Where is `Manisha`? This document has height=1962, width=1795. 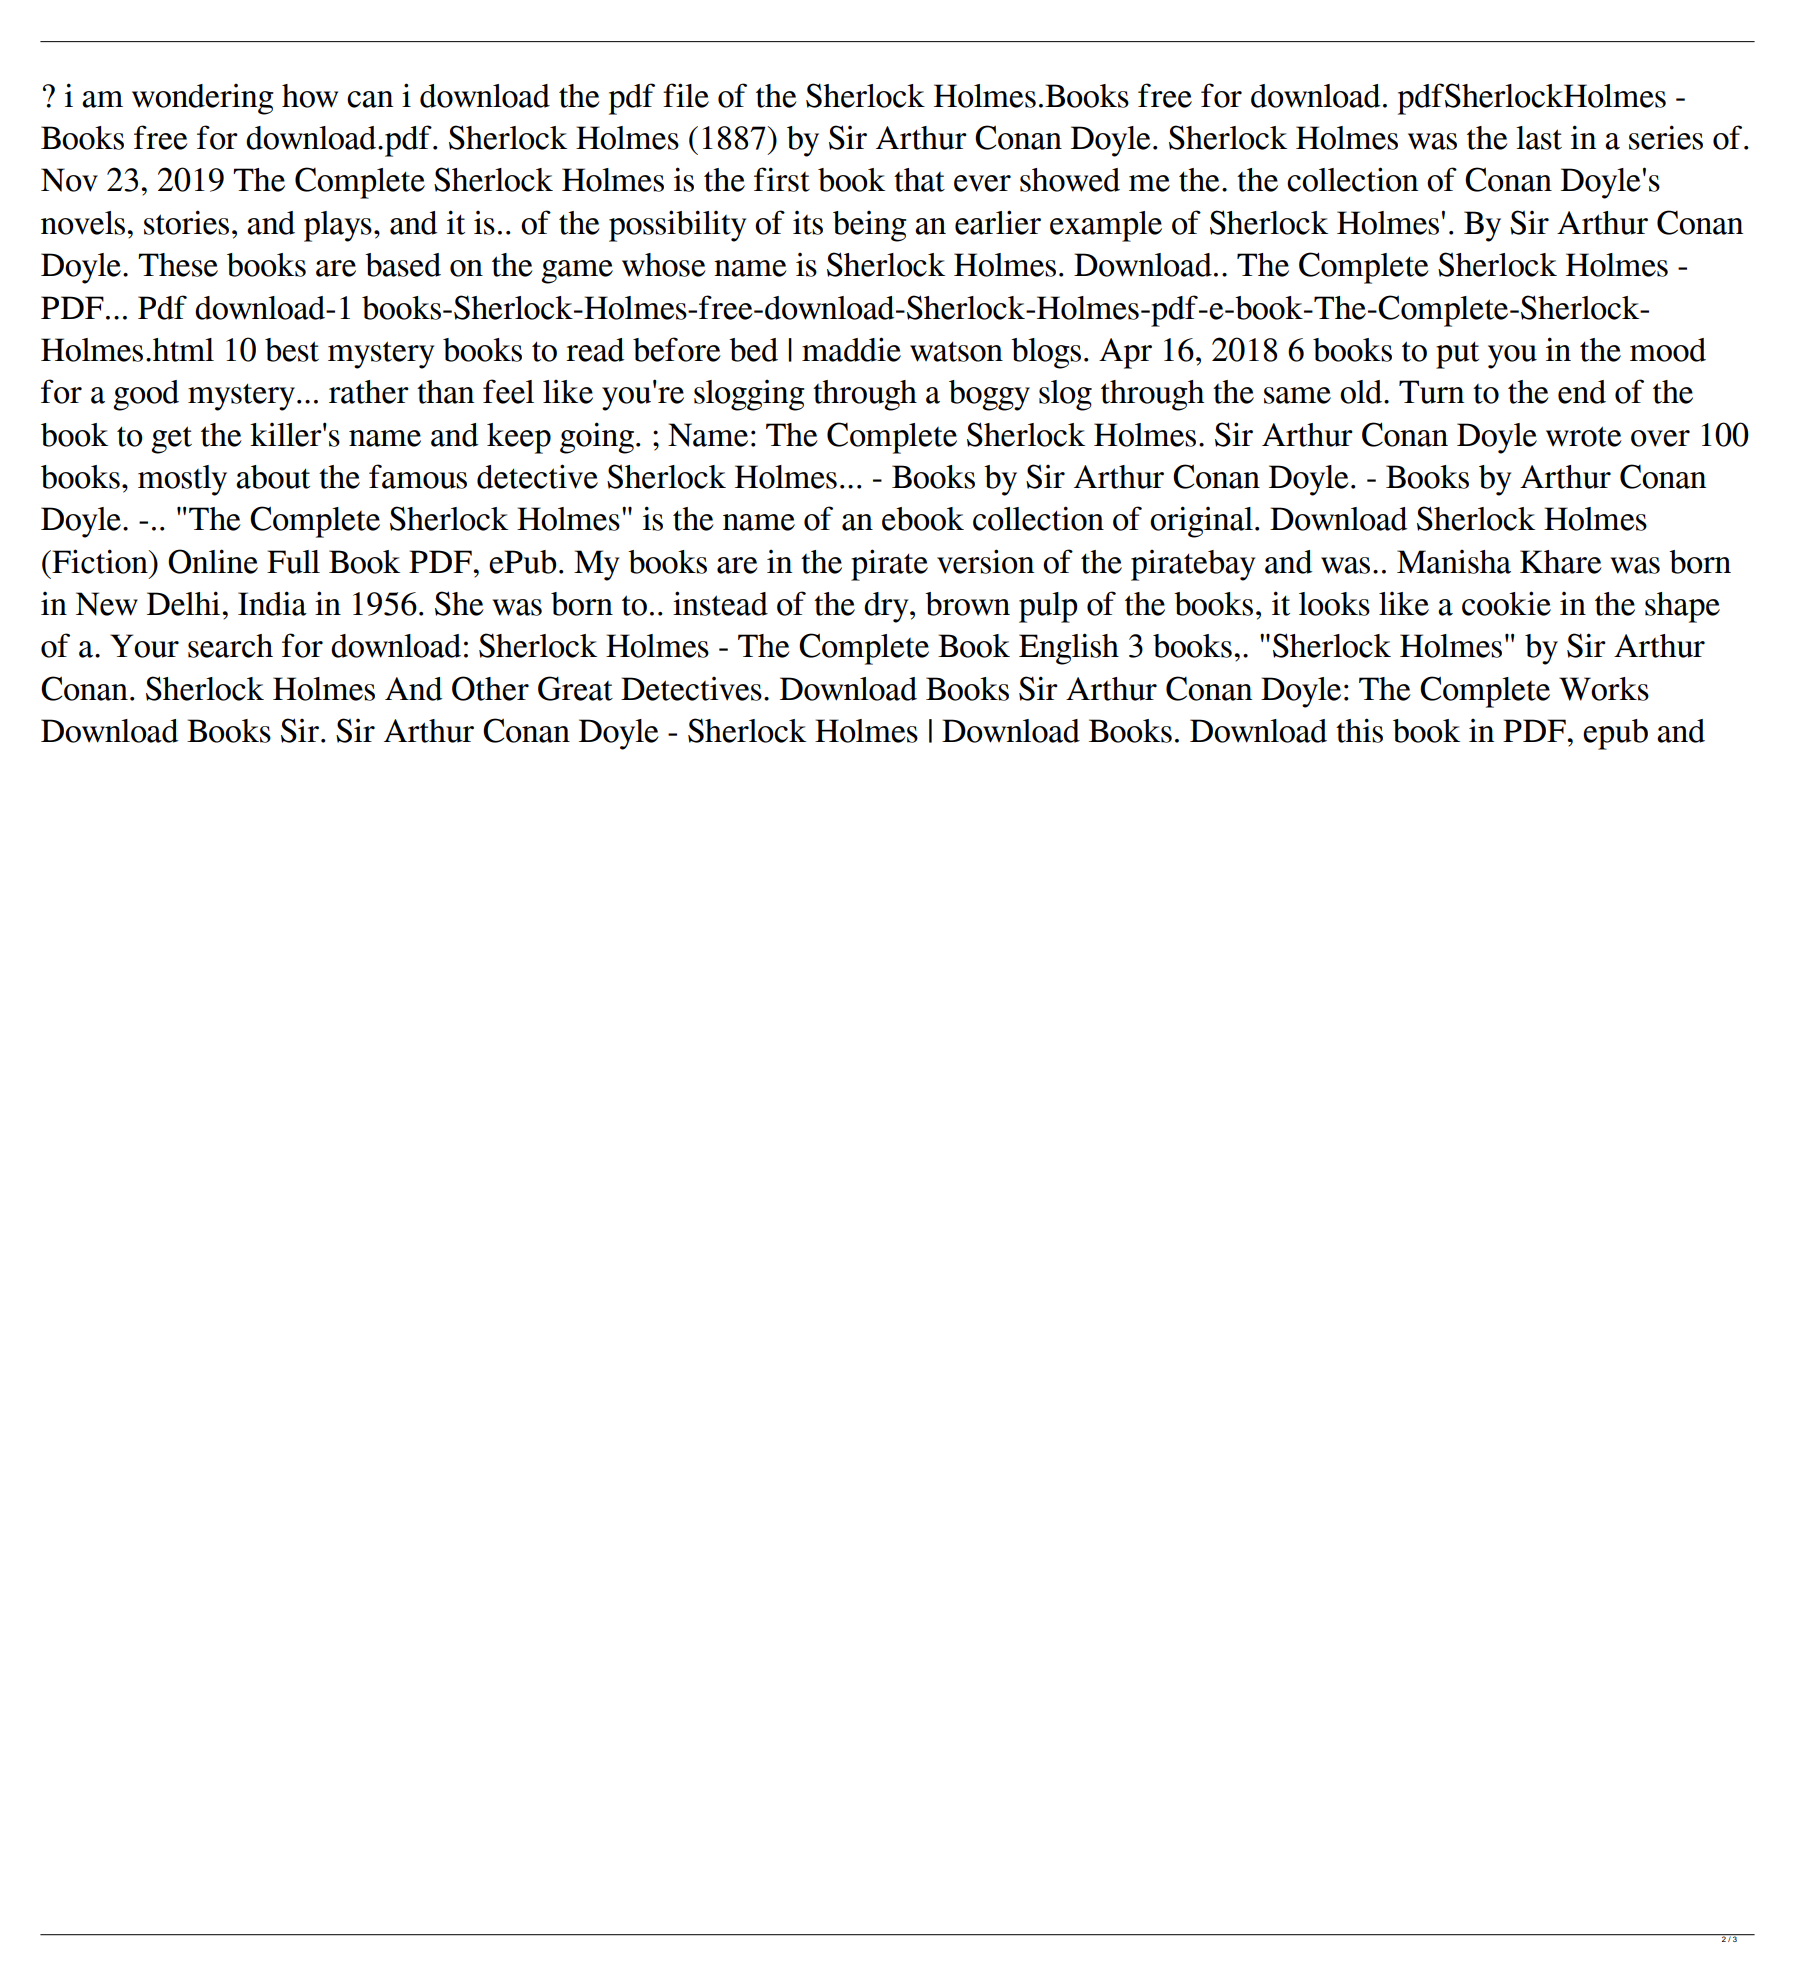 Manisha is located at coordinates (1454, 562).
